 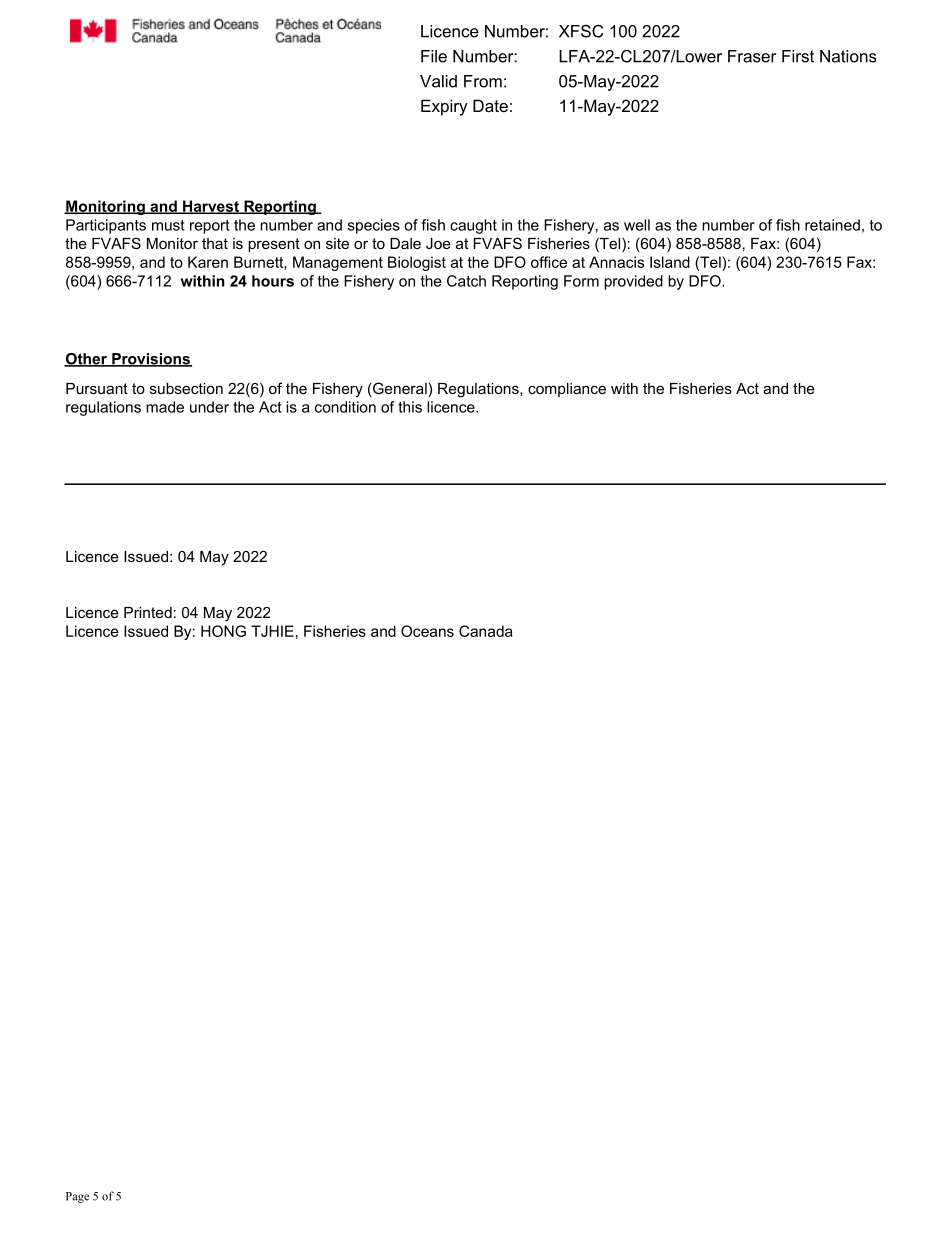 What do you see at coordinates (168, 225) in the screenshot?
I see `must` at bounding box center [168, 225].
